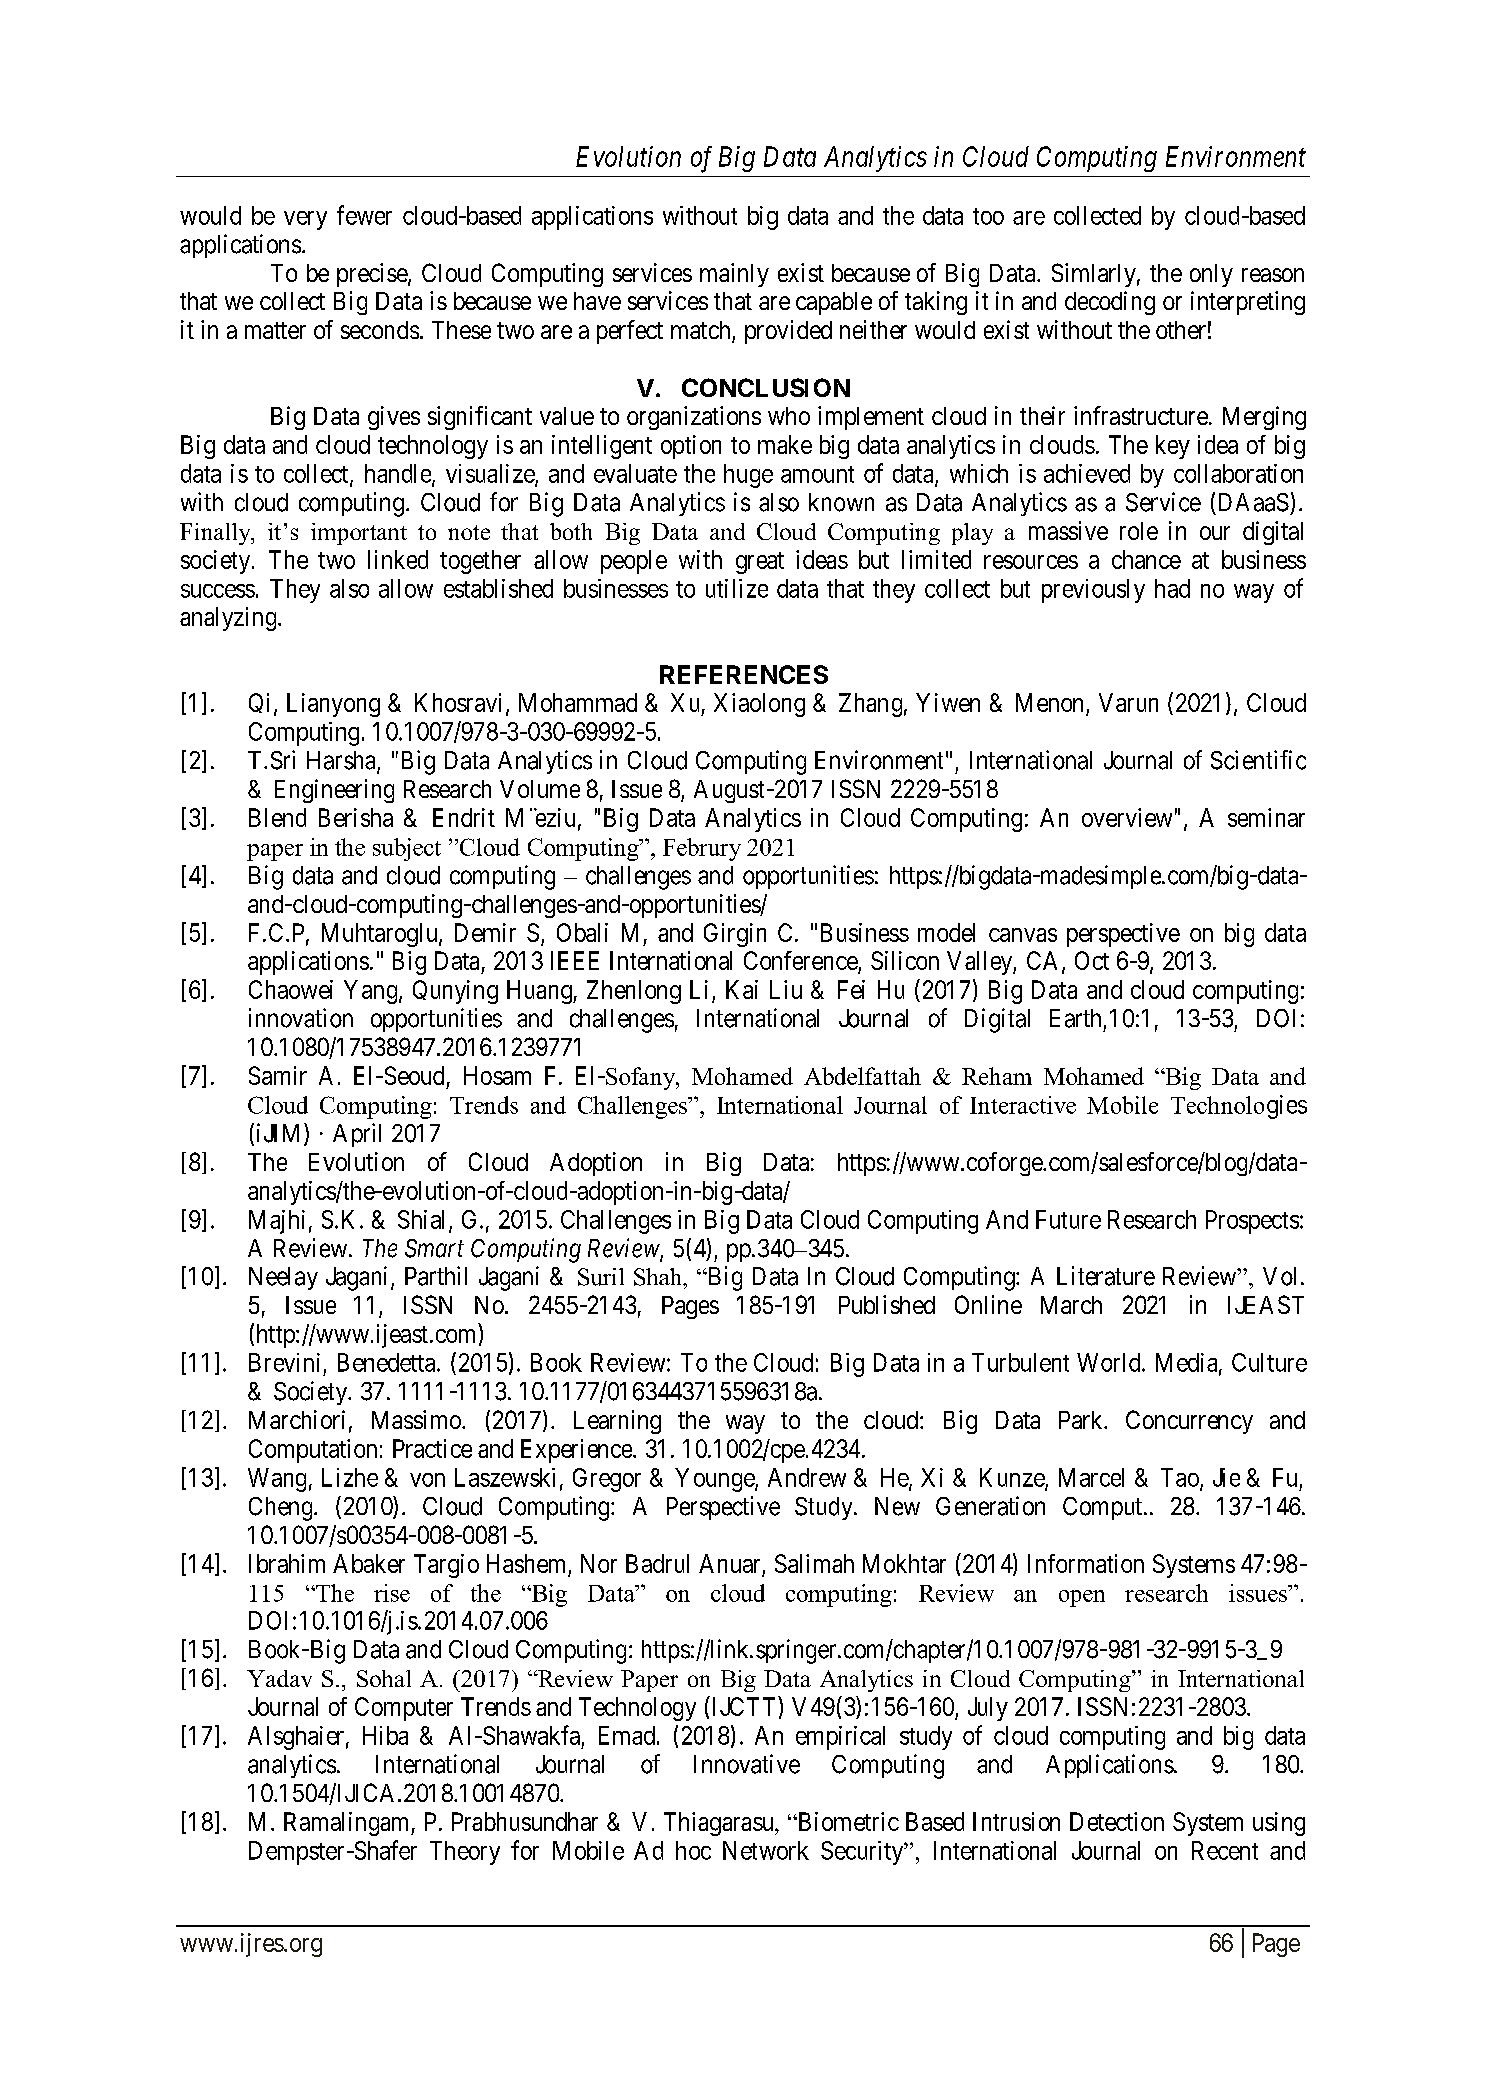 The height and width of the screenshot is (2099, 1485). What do you see at coordinates (229, 619) in the screenshot?
I see `analyzing` at bounding box center [229, 619].
